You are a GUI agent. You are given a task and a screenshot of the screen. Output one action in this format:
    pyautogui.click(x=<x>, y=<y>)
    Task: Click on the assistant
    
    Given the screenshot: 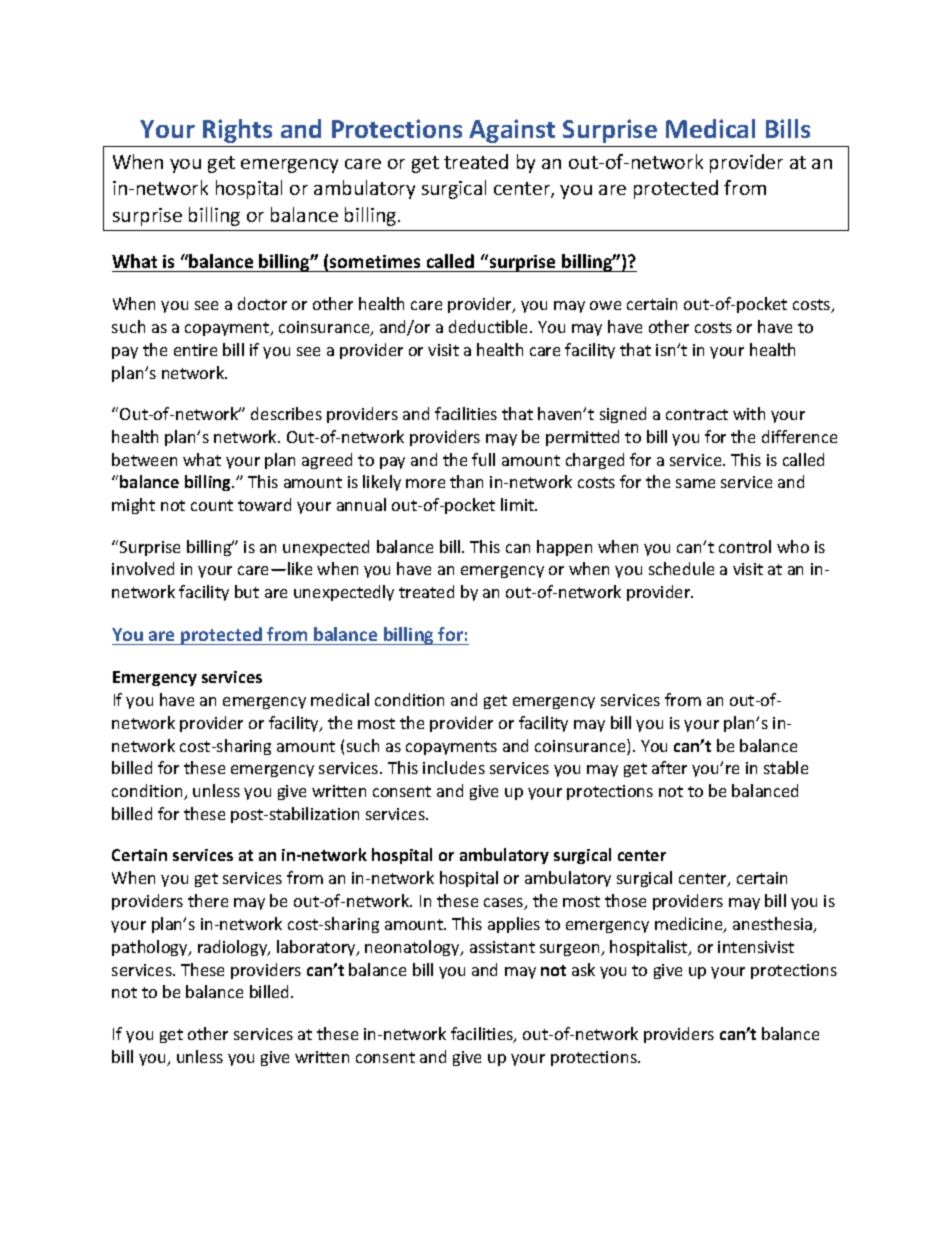 What is the action you would take?
    pyautogui.click(x=502, y=947)
